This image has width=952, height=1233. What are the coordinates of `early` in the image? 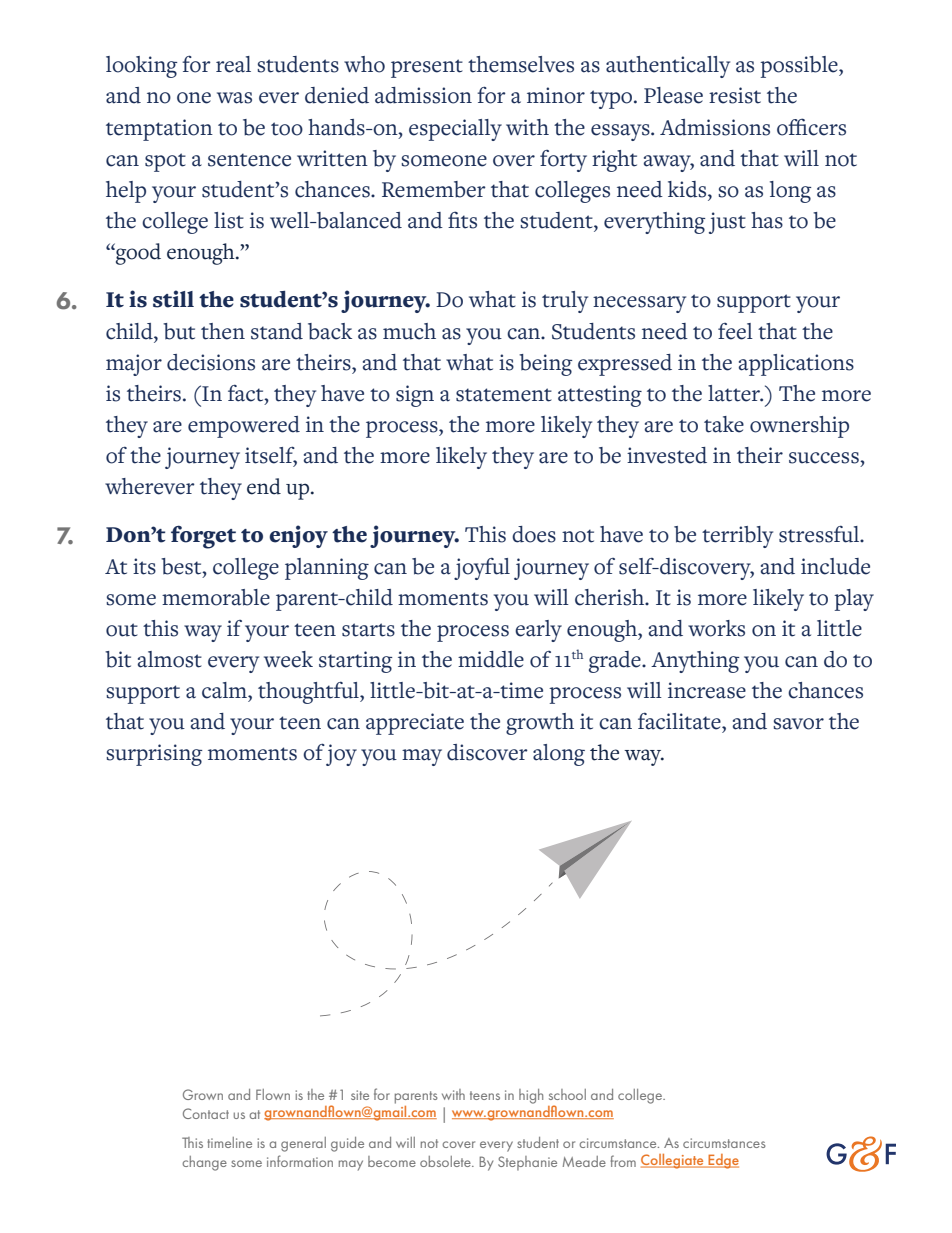 It's located at (538, 631).
